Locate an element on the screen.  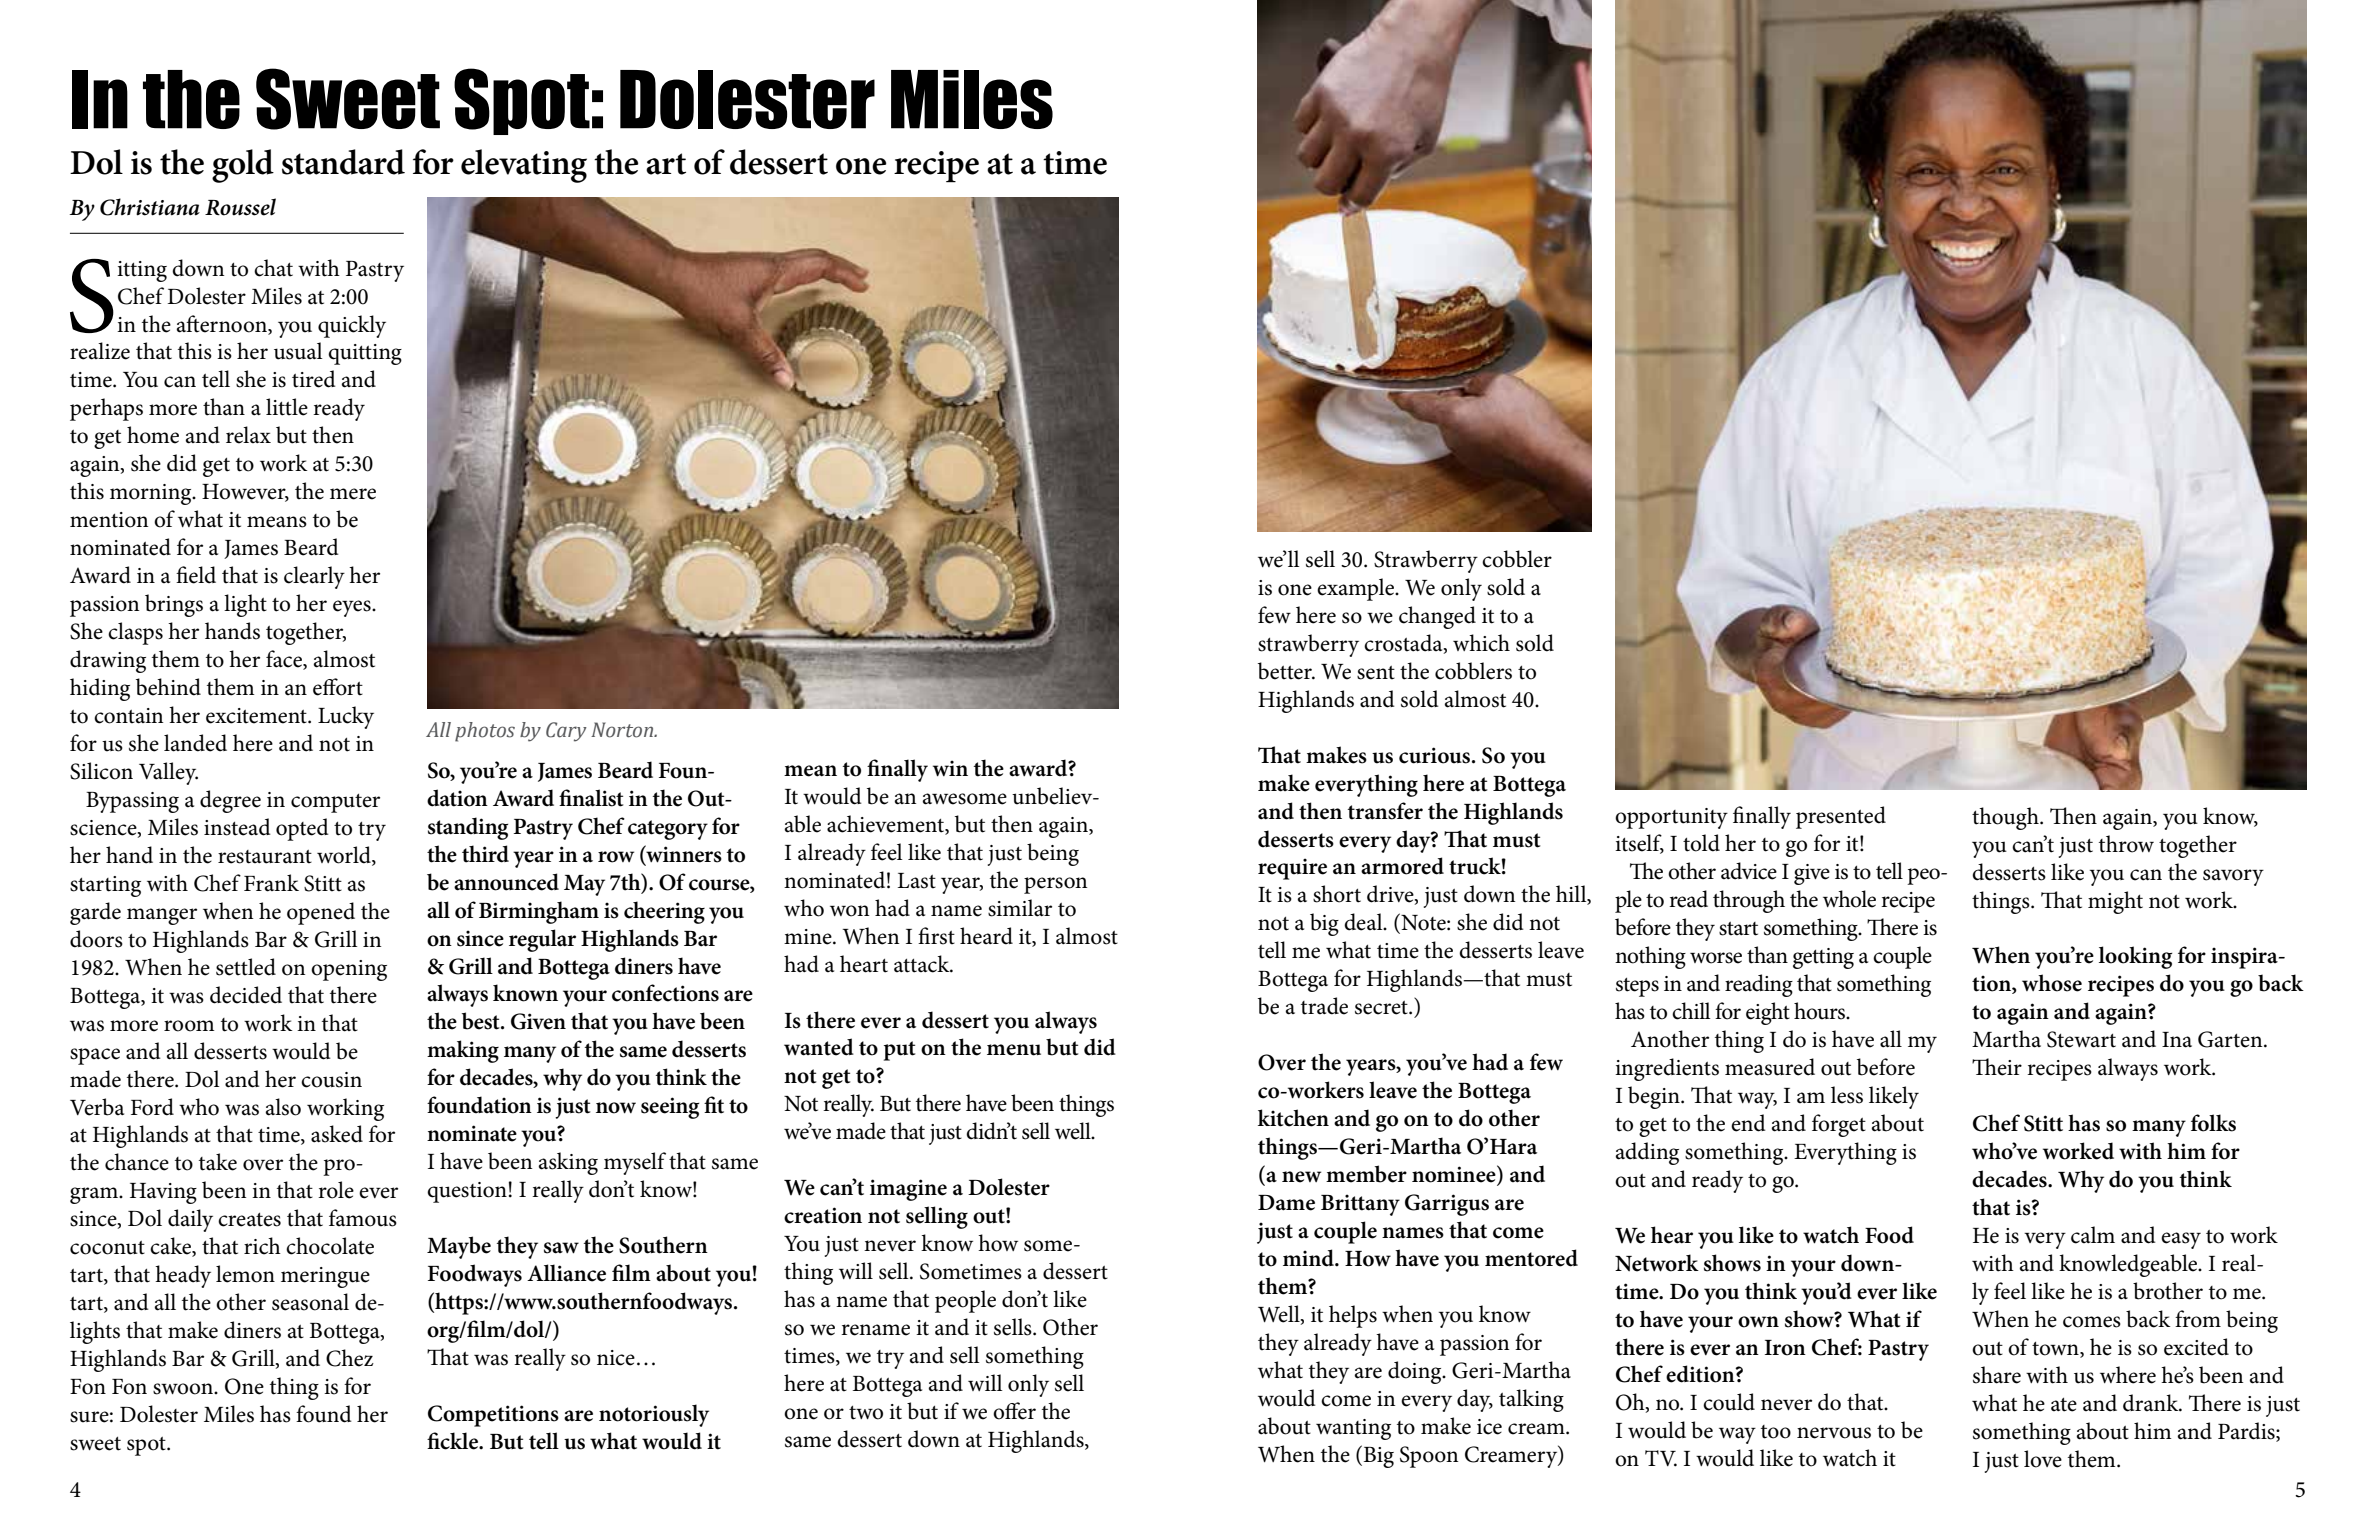
transfer is located at coordinates (1385, 811).
